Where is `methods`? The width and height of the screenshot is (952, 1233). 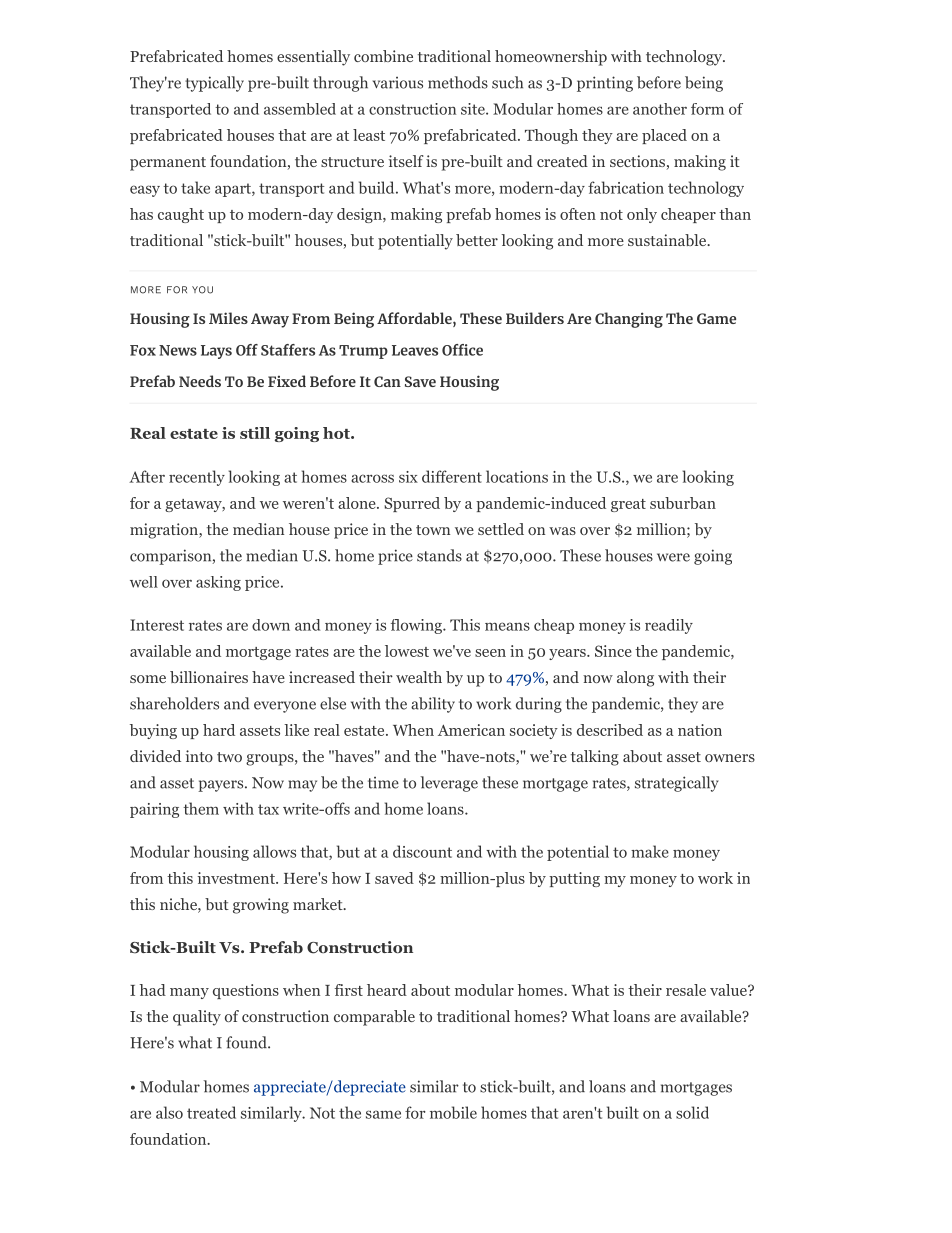
methods is located at coordinates (458, 82).
